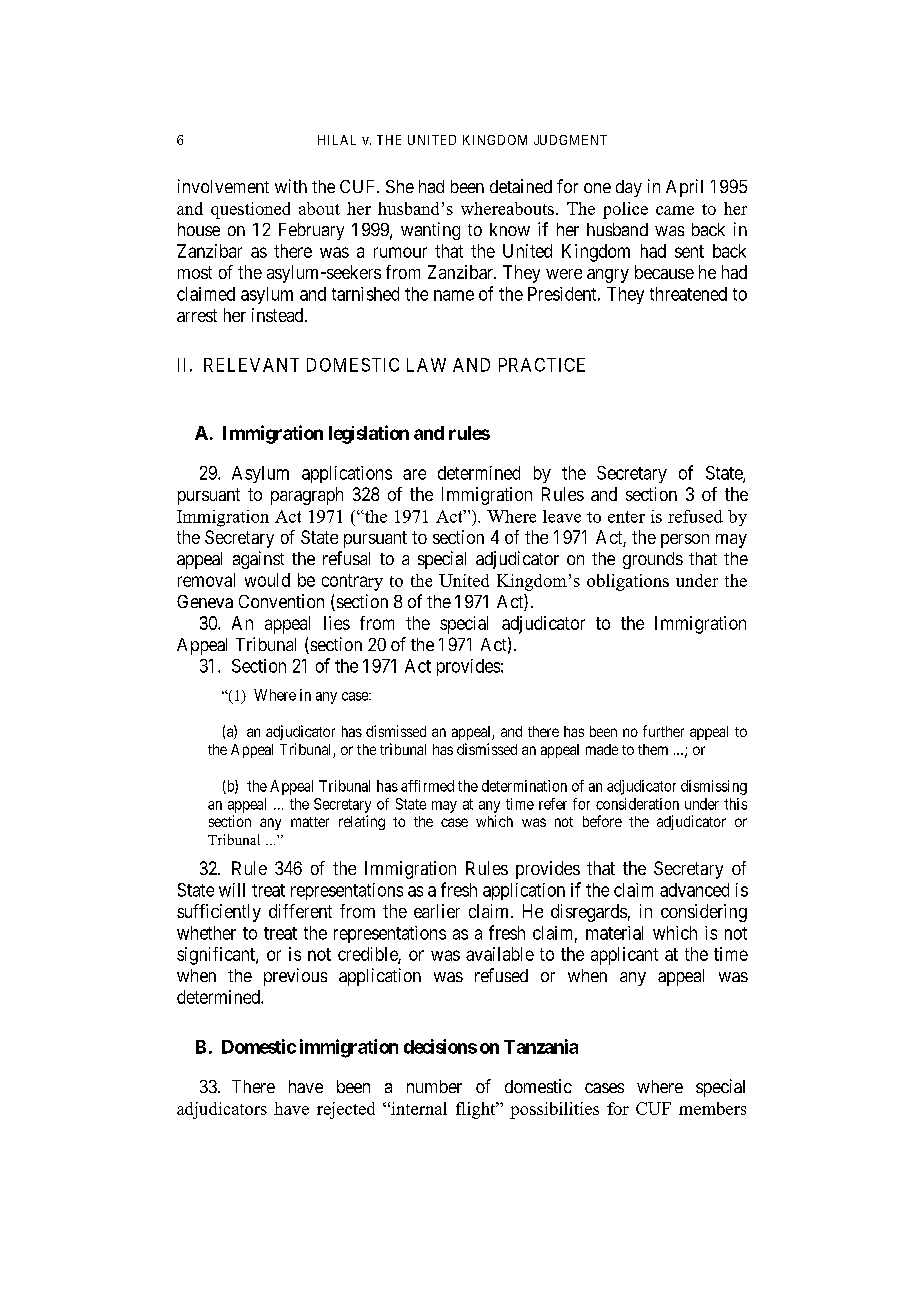 The height and width of the screenshot is (1308, 924). Describe the element at coordinates (712, 1108) in the screenshot. I see `members` at that location.
